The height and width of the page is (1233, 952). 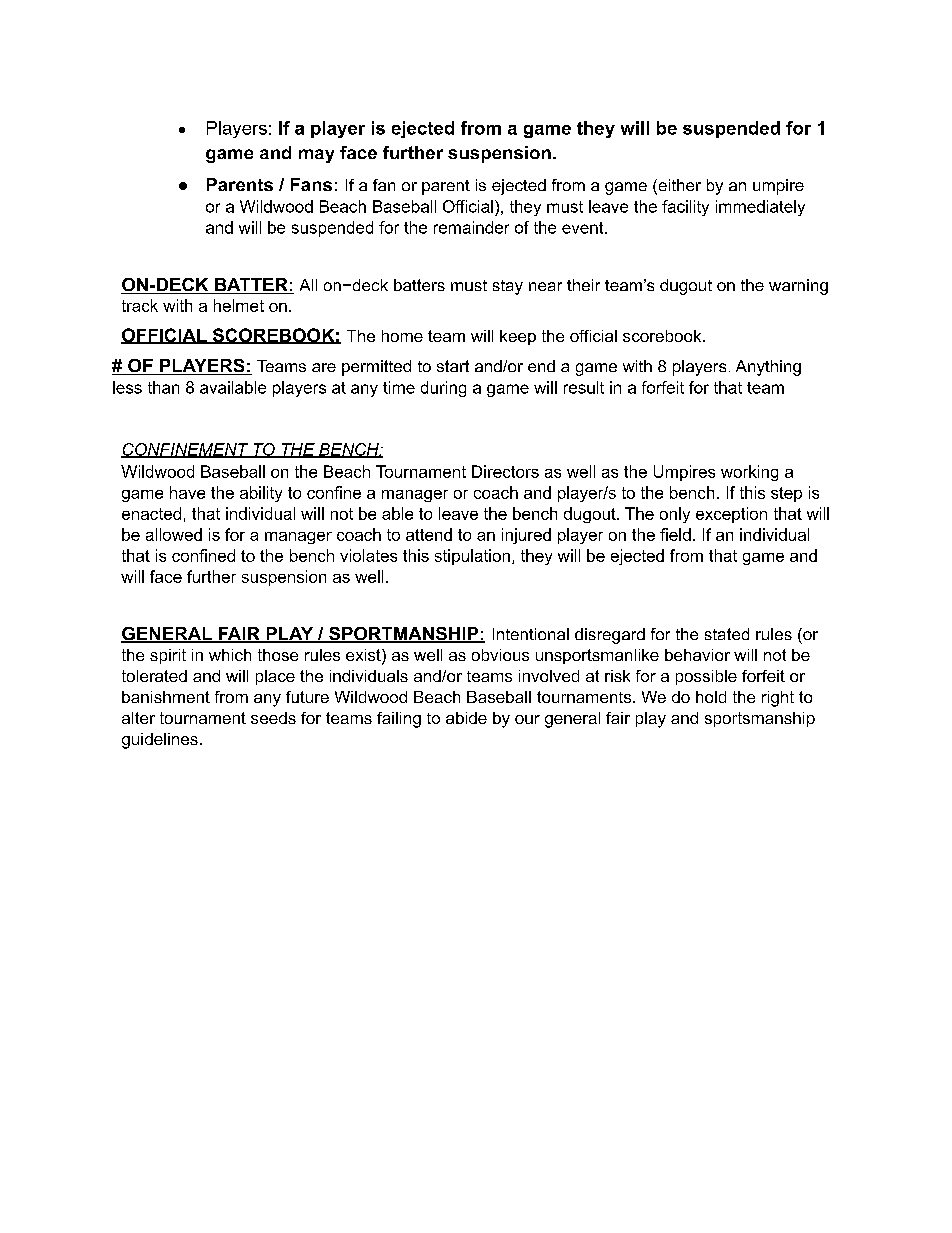 I want to click on Fans, so click(x=311, y=184).
